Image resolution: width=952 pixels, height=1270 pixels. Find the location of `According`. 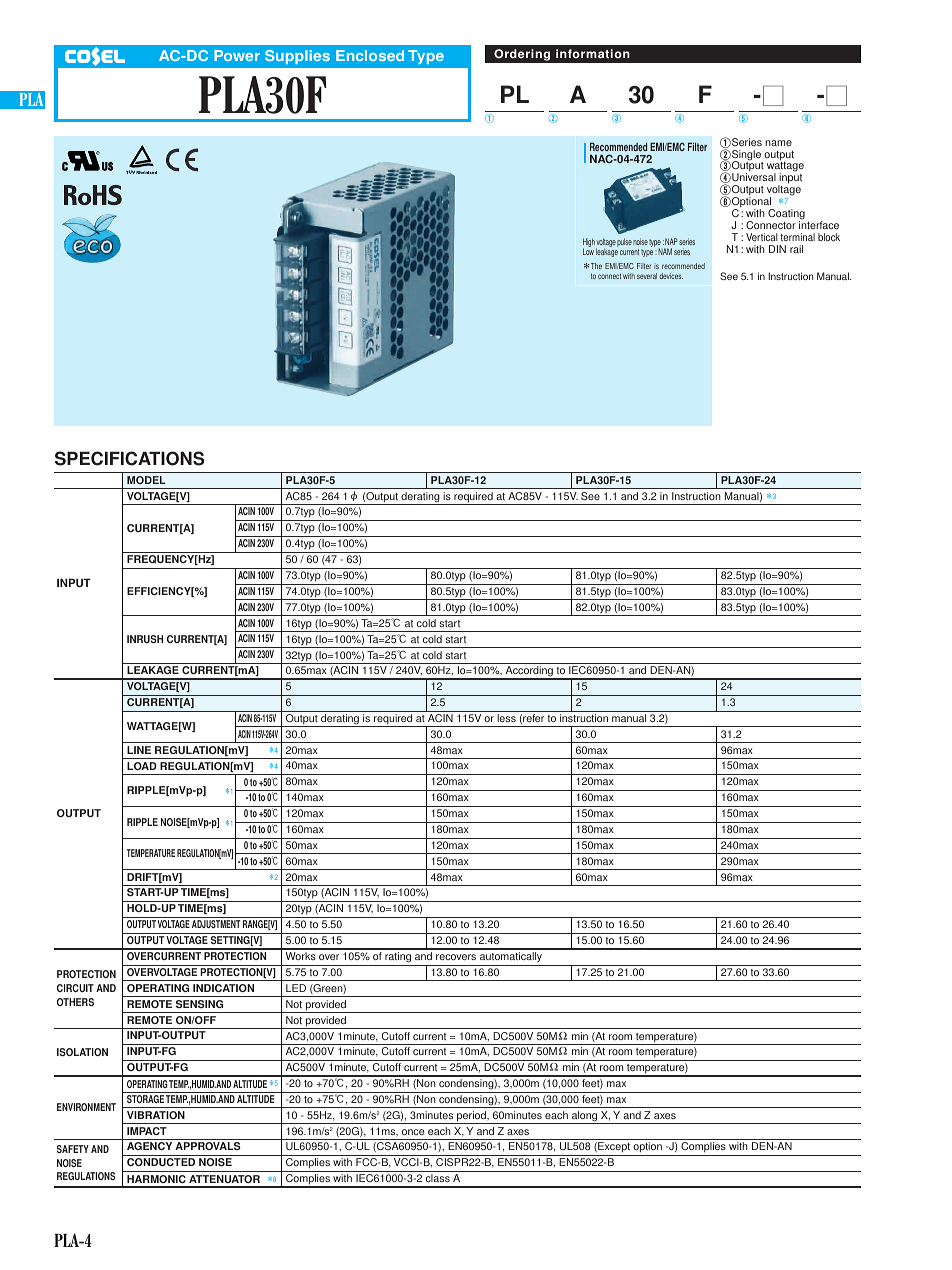

According is located at coordinates (529, 673).
